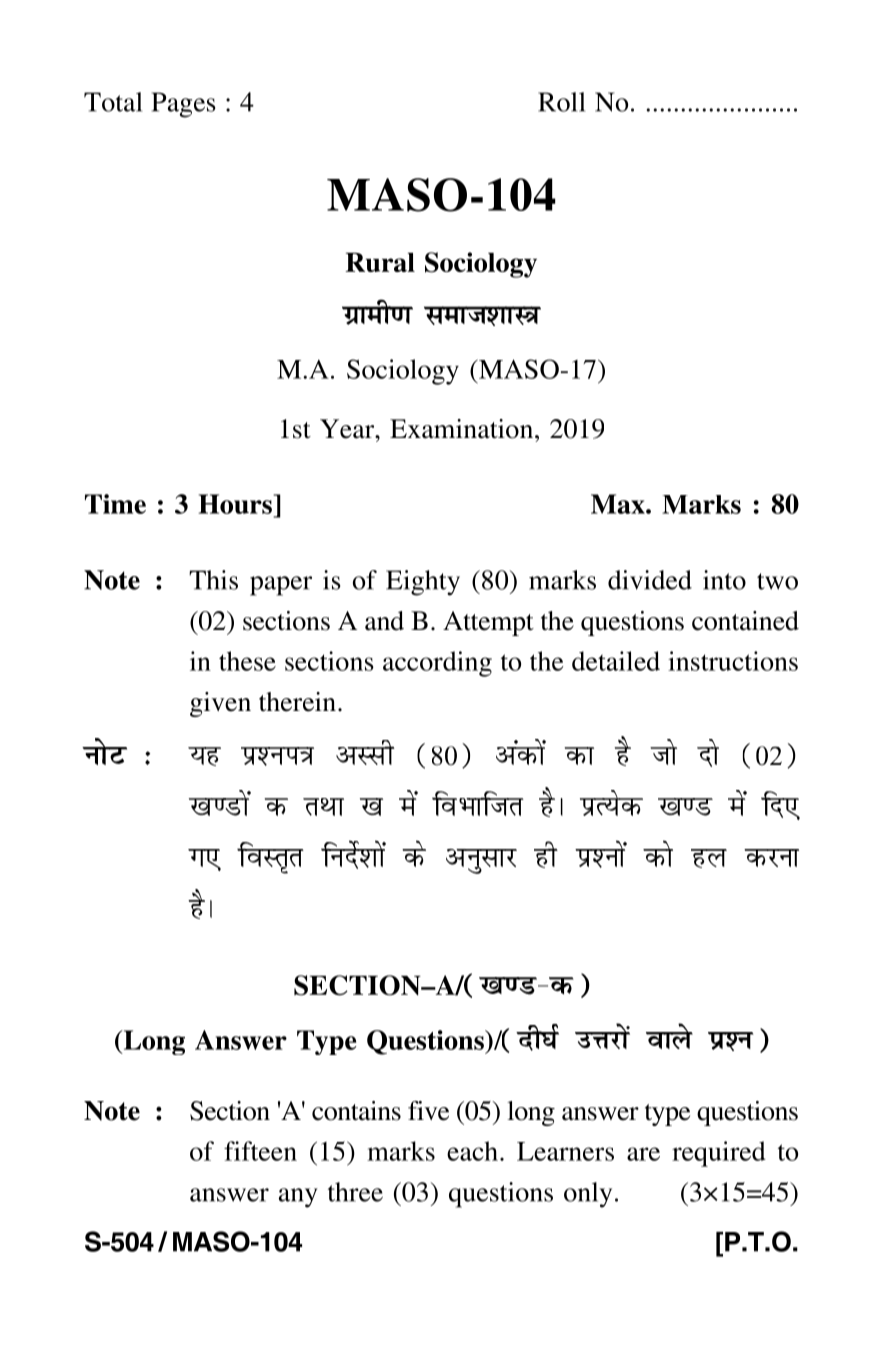  I want to click on instructions, so click(733, 661).
